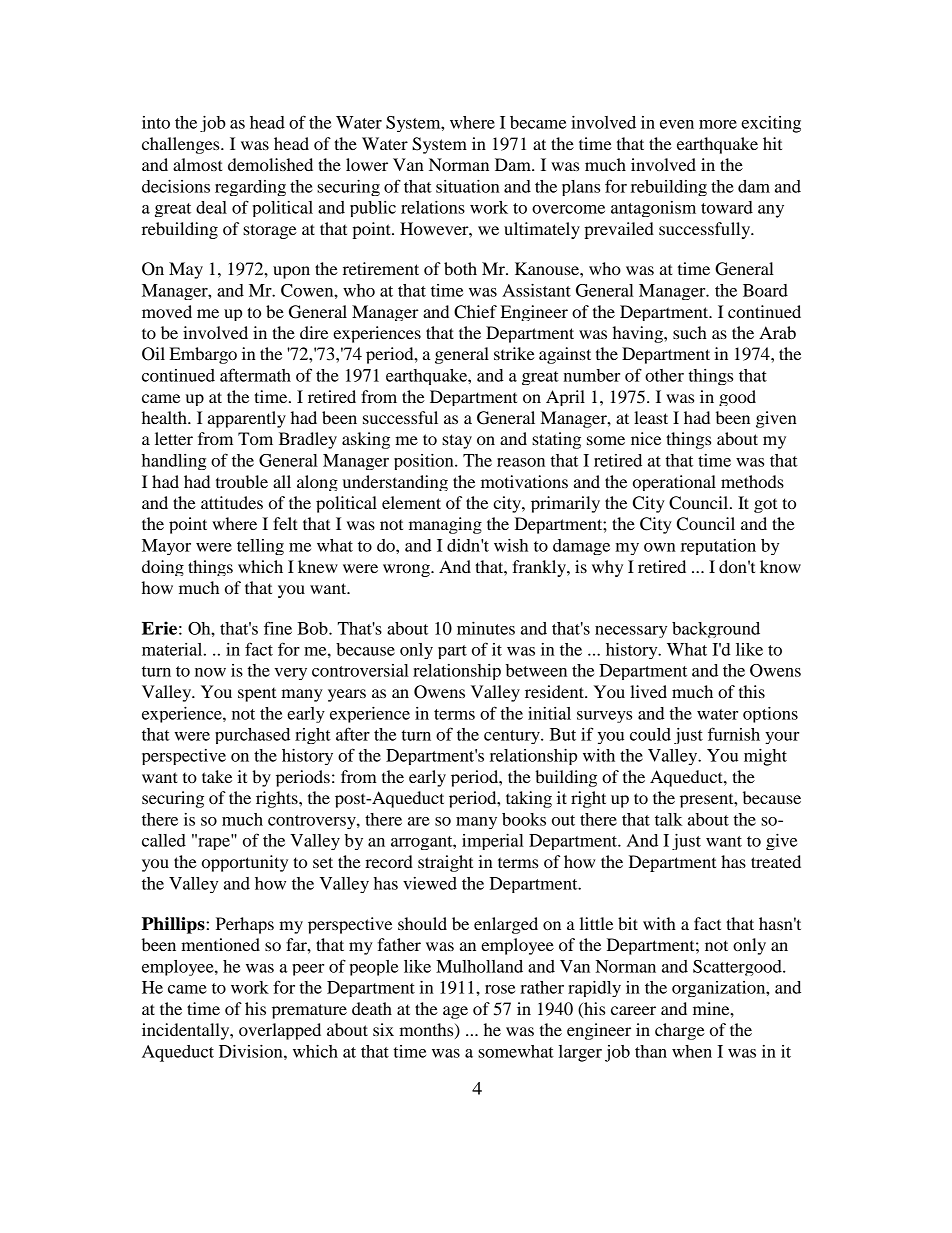 Image resolution: width=952 pixels, height=1233 pixels. Describe the element at coordinates (734, 734) in the document. I see `furnish` at that location.
